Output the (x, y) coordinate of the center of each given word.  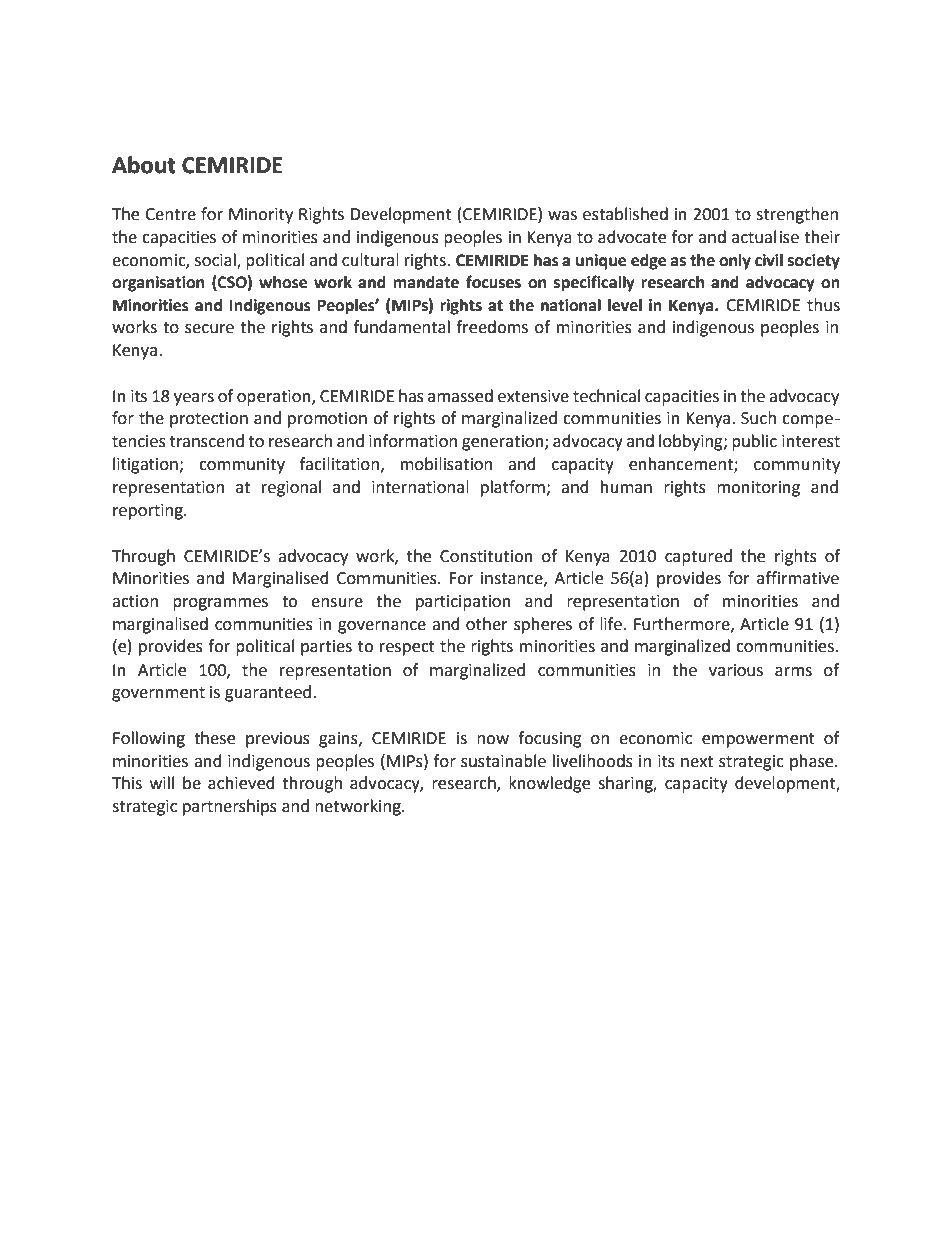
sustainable (503, 761)
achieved (241, 783)
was (562, 216)
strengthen (797, 215)
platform (514, 488)
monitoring (758, 489)
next (697, 762)
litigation (146, 465)
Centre (170, 214)
